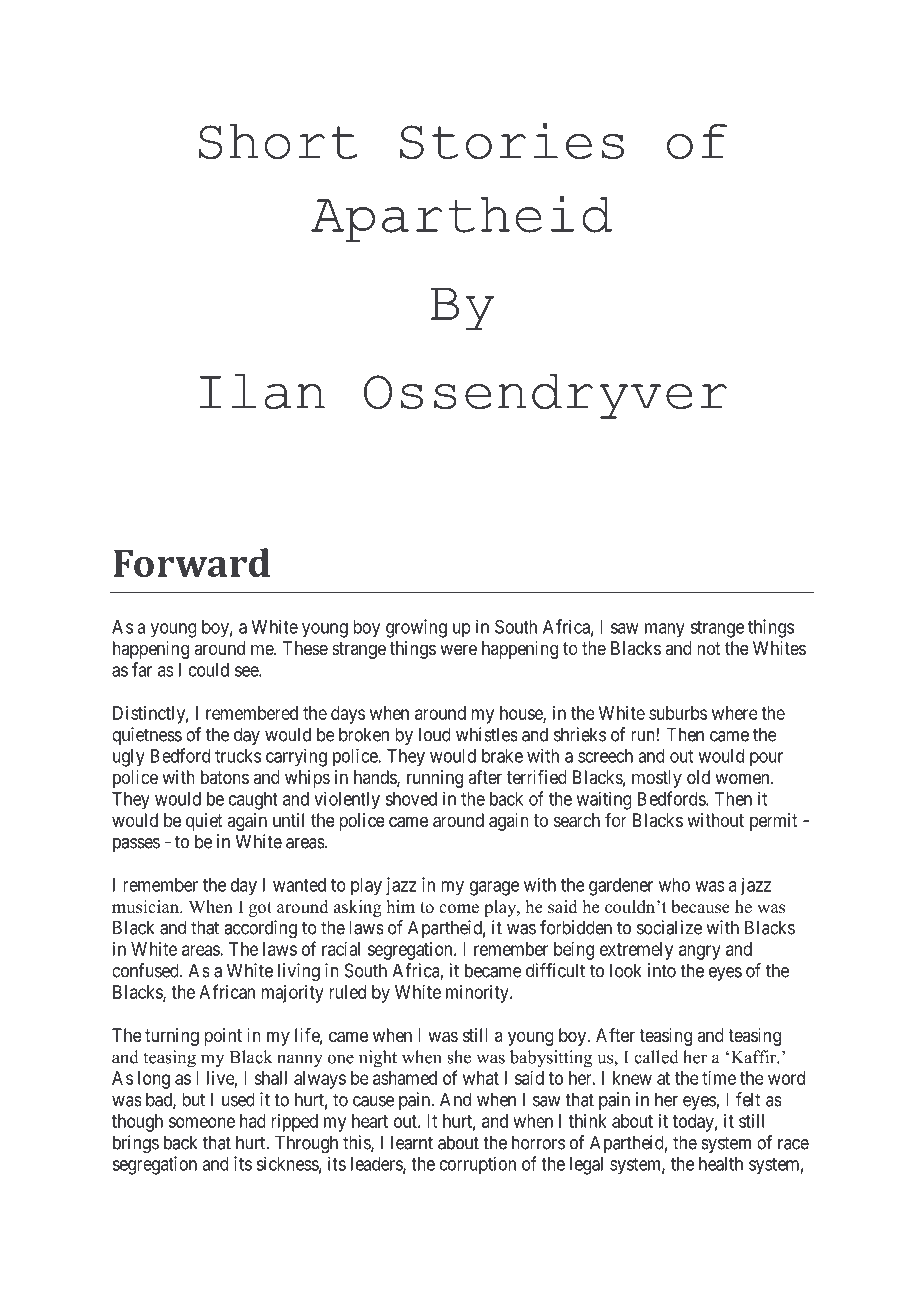 This image has height=1308, width=924. Describe the element at coordinates (191, 562) in the image. I see `Forward` at that location.
